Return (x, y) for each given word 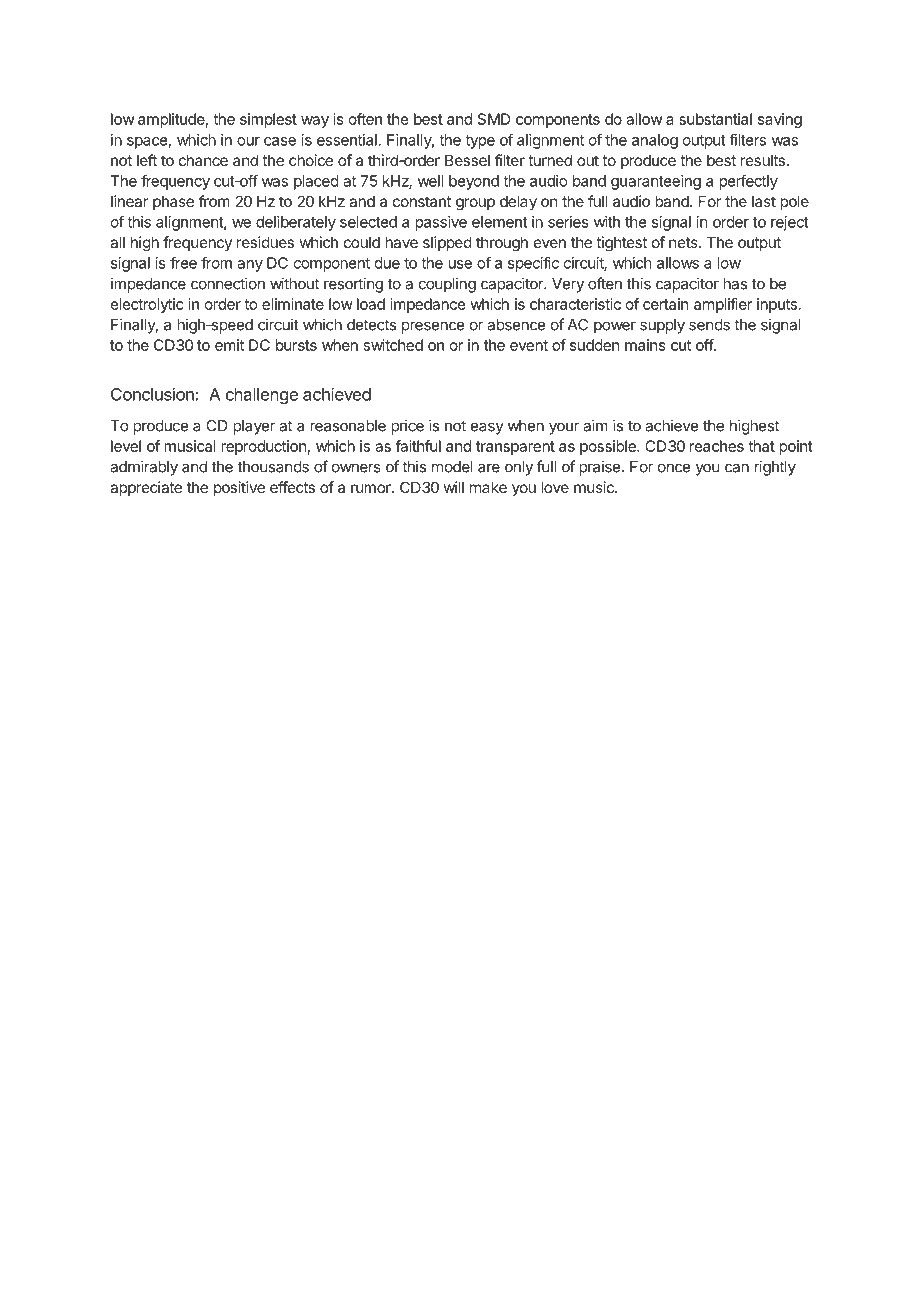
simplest (268, 120)
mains (645, 345)
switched (393, 345)
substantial (715, 119)
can (737, 468)
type (480, 142)
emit (229, 345)
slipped (447, 243)
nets (684, 242)
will (454, 487)
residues (265, 242)
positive (239, 488)
